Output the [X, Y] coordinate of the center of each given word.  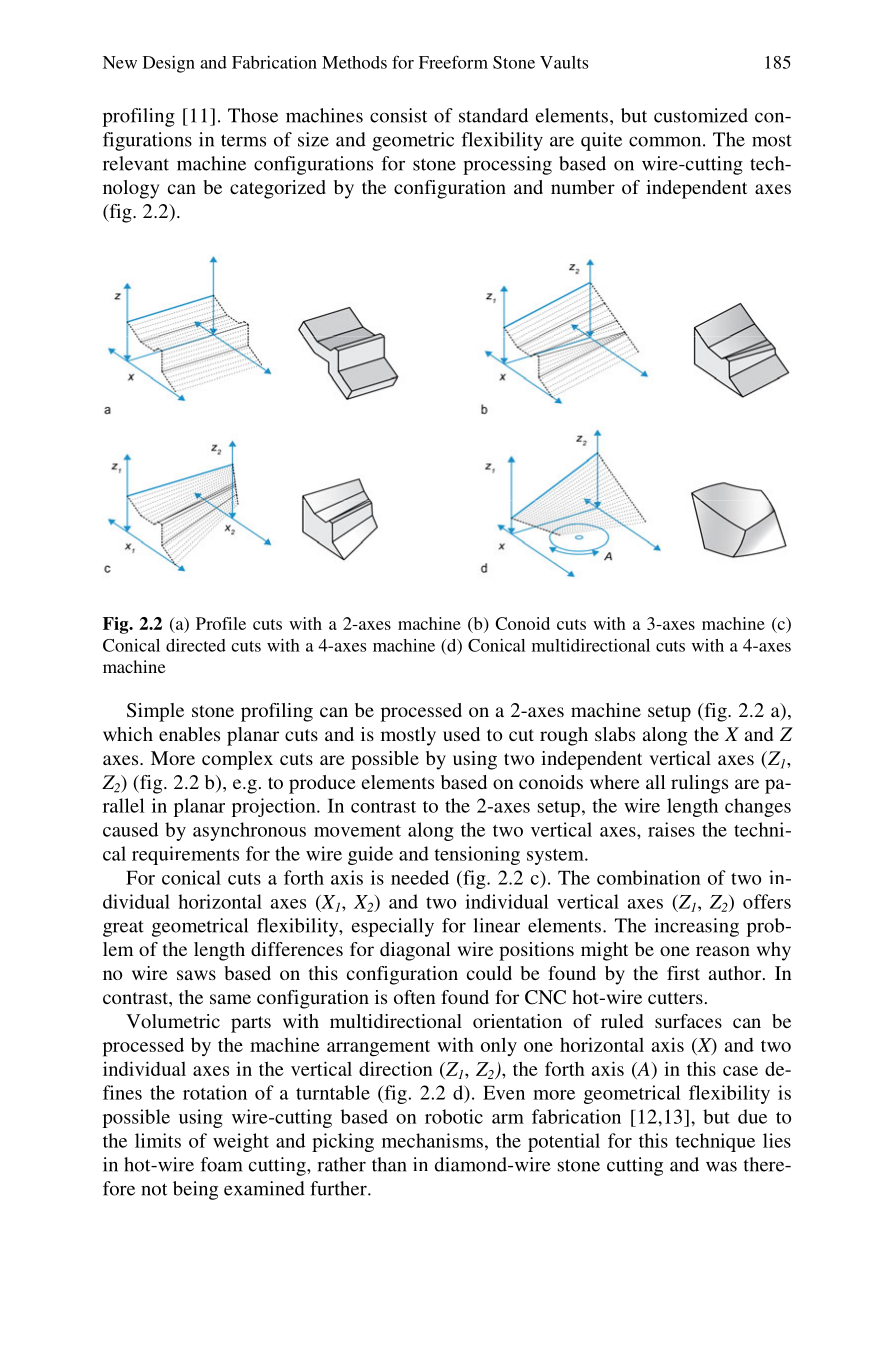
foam [222, 1164]
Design [169, 64]
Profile [221, 623]
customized [701, 115]
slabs [615, 734]
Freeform [453, 62]
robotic [454, 1116]
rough [564, 736]
